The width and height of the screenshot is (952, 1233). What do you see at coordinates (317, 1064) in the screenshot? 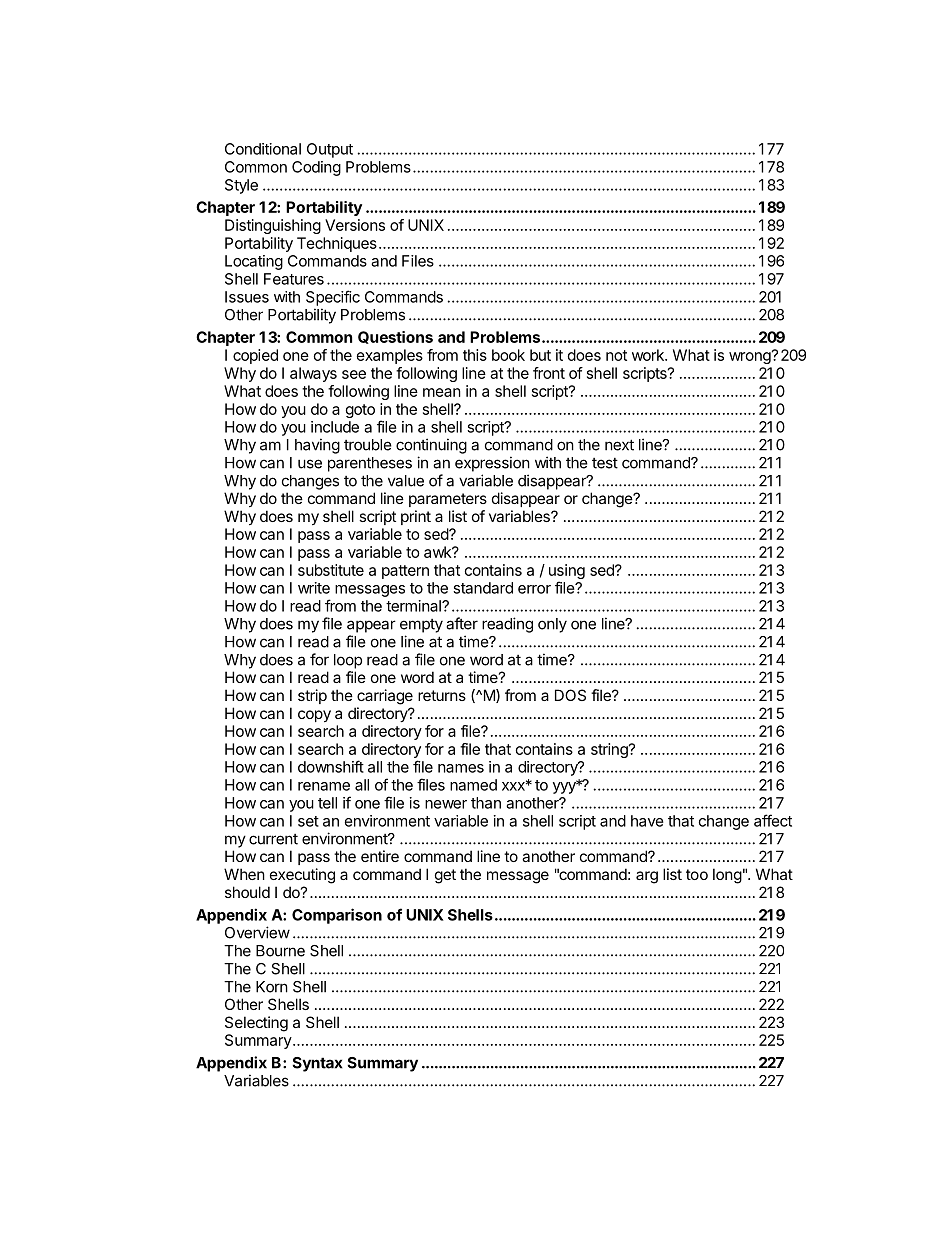
I see `Syntax` at bounding box center [317, 1064].
